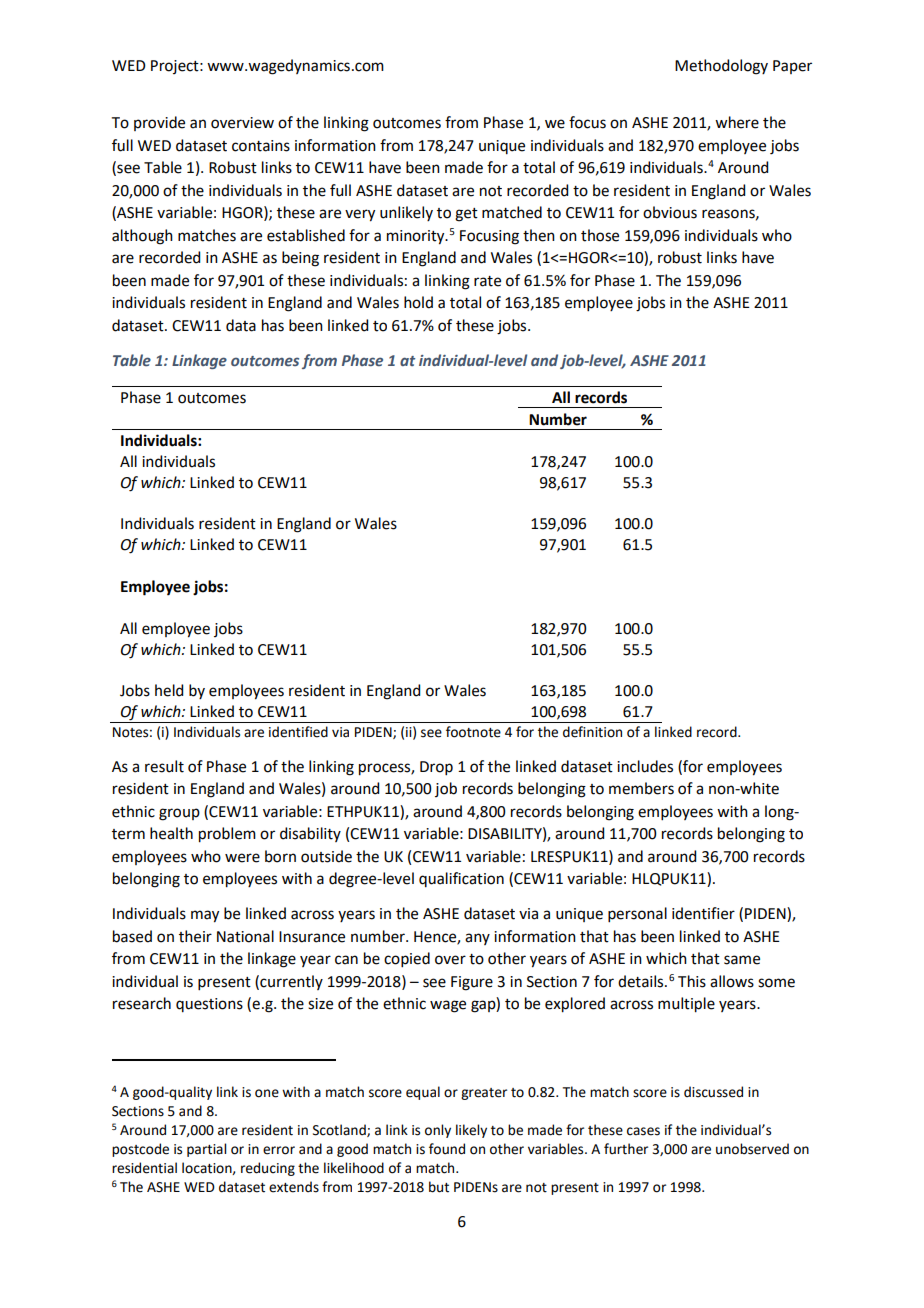 The width and height of the image is (924, 1308). Describe the element at coordinates (737, 122) in the image. I see `where` at that location.
